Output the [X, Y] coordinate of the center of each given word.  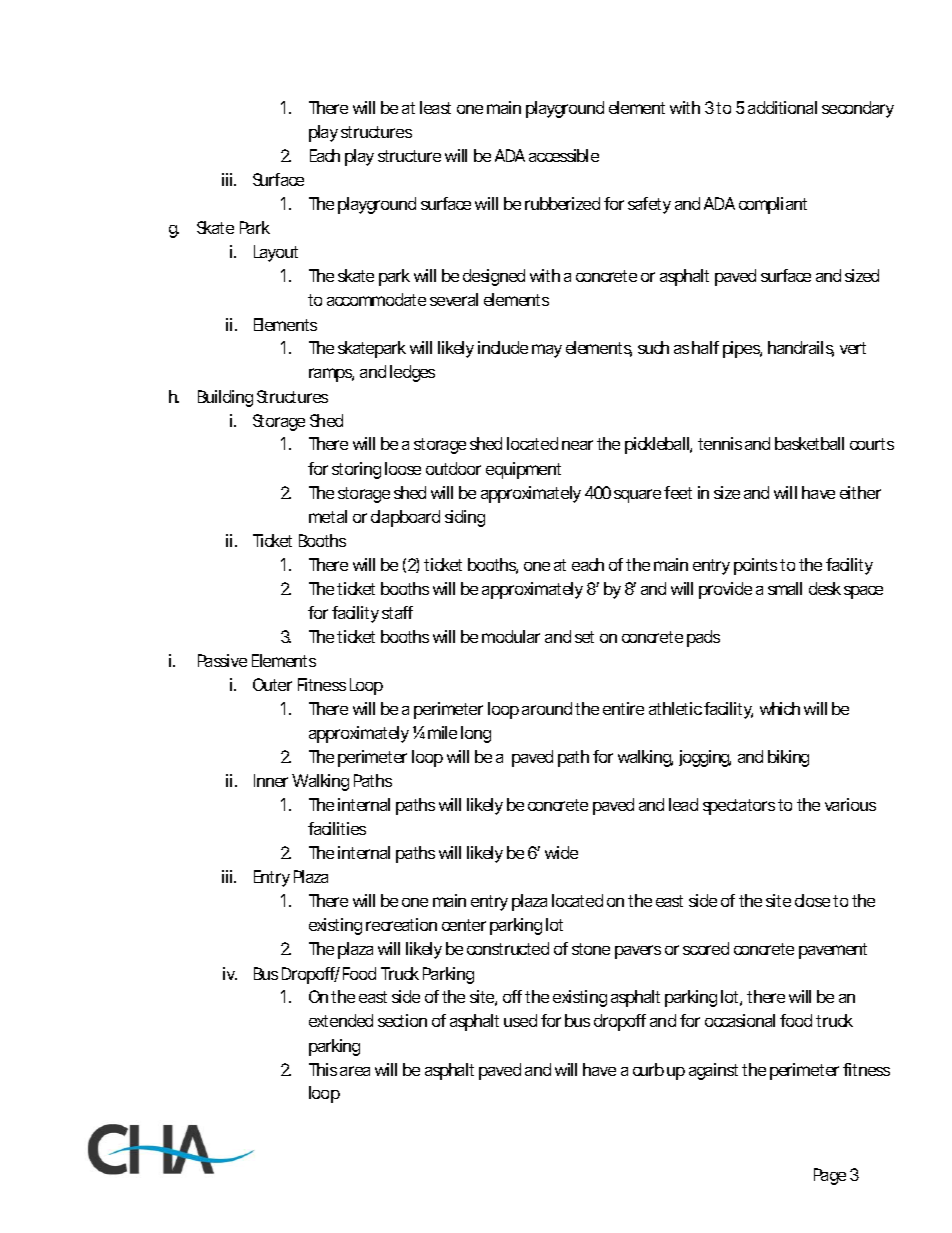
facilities [337, 828]
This [323, 1069]
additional [782, 107]
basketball [809, 443]
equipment [523, 470]
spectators [739, 807]
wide [561, 852]
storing [356, 470]
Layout [276, 253]
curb [648, 1069]
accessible [564, 155]
